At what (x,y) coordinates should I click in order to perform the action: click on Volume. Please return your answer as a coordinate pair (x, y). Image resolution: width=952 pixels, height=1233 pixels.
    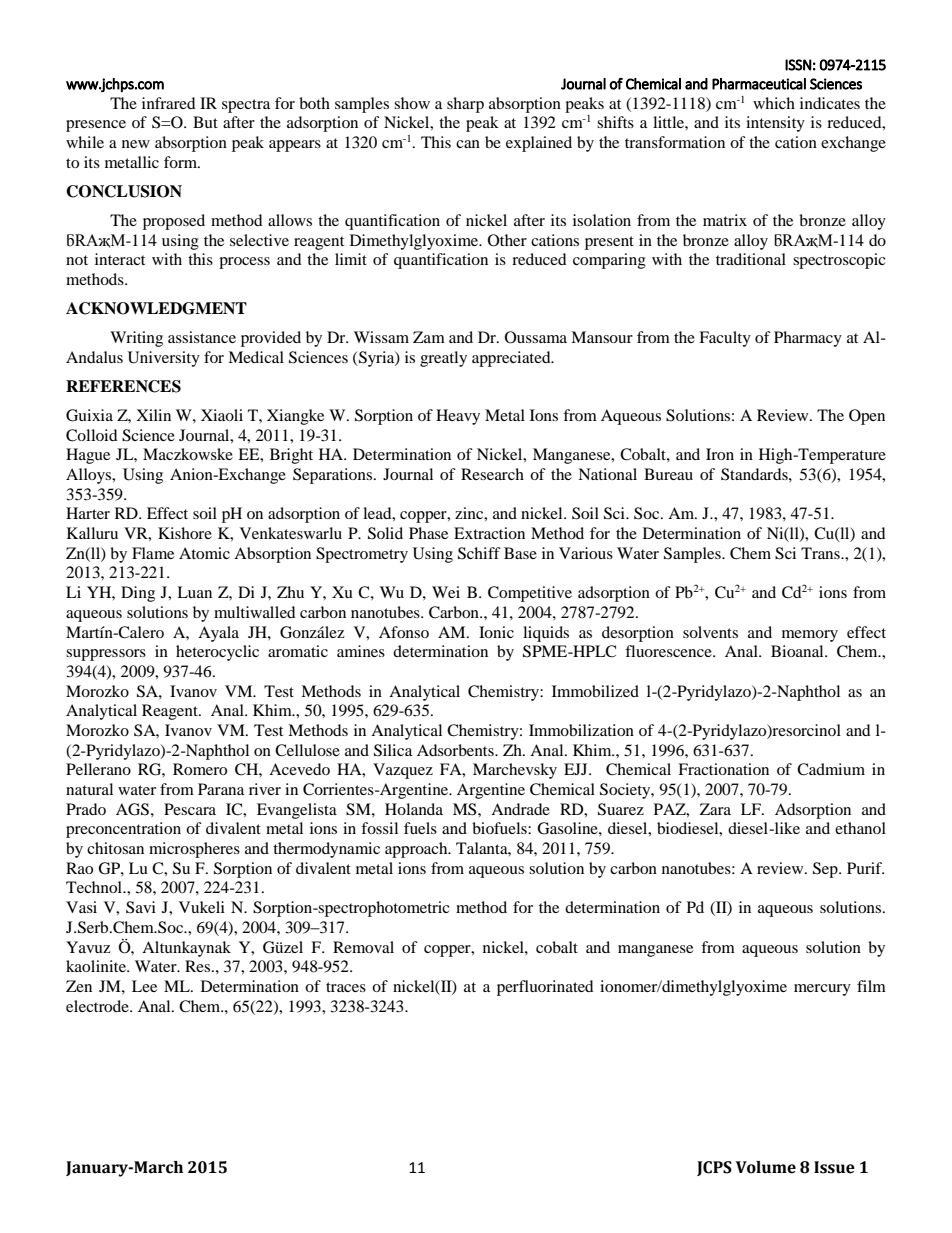
    Looking at the image, I should click on (766, 1167).
